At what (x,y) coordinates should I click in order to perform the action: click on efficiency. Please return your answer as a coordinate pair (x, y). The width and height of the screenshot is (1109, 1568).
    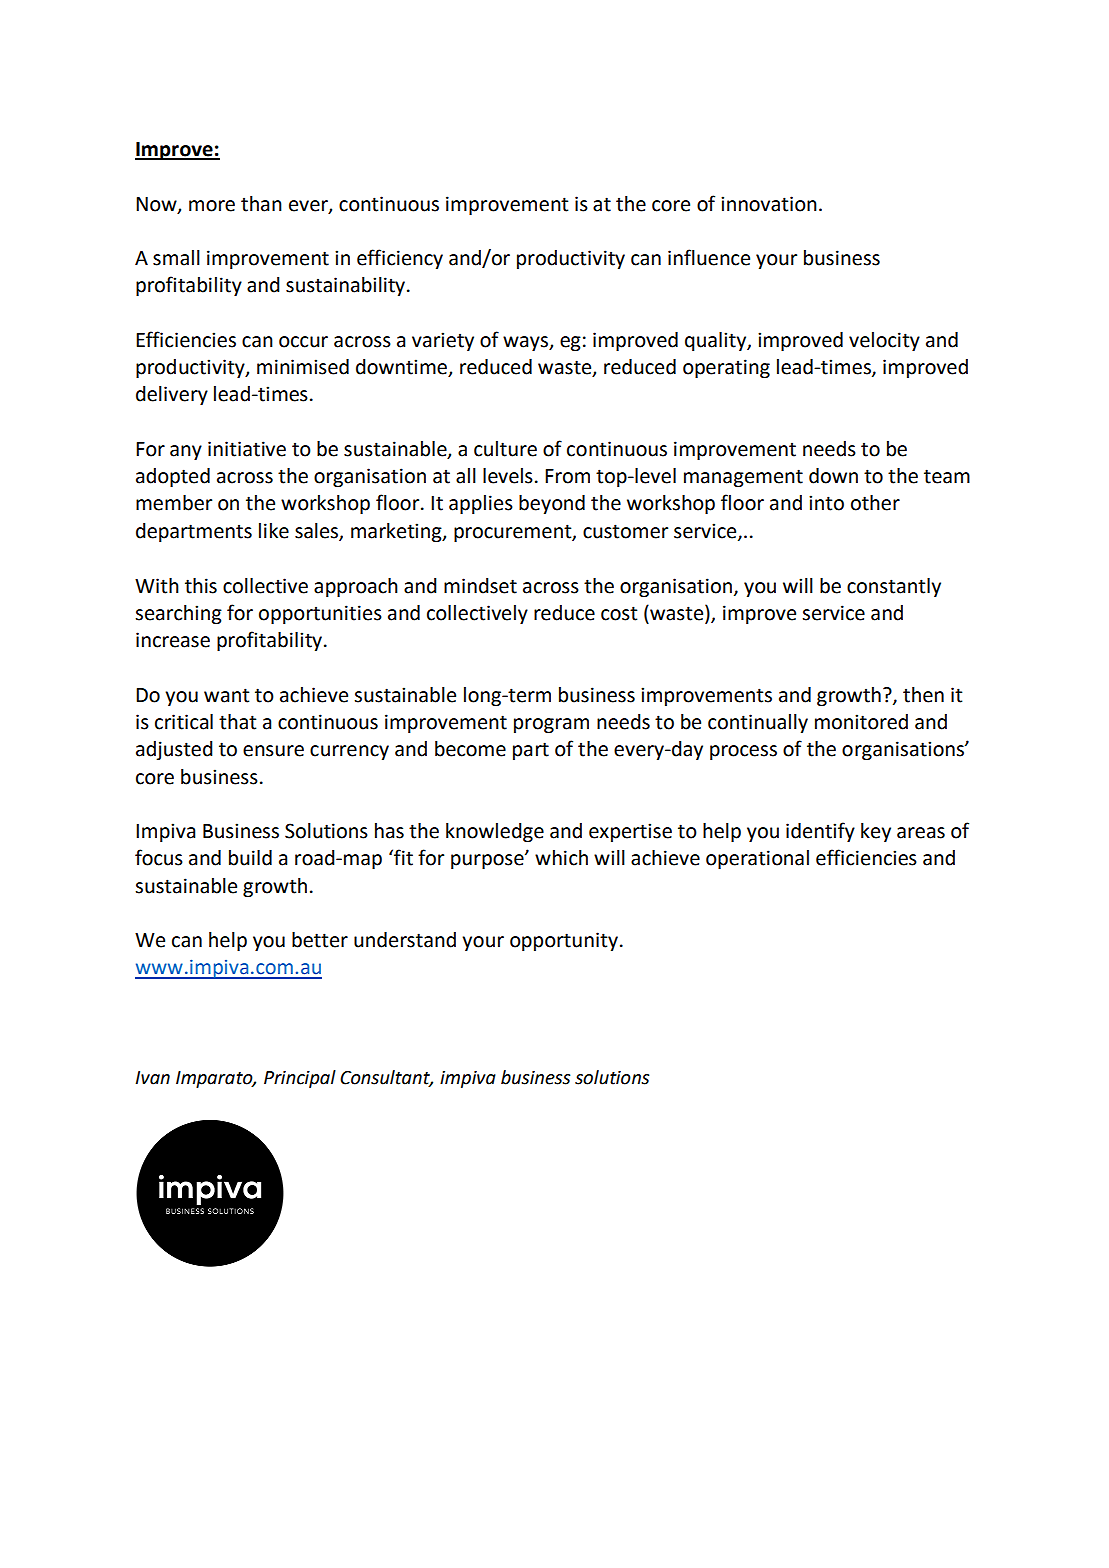
    Looking at the image, I should click on (400, 259).
